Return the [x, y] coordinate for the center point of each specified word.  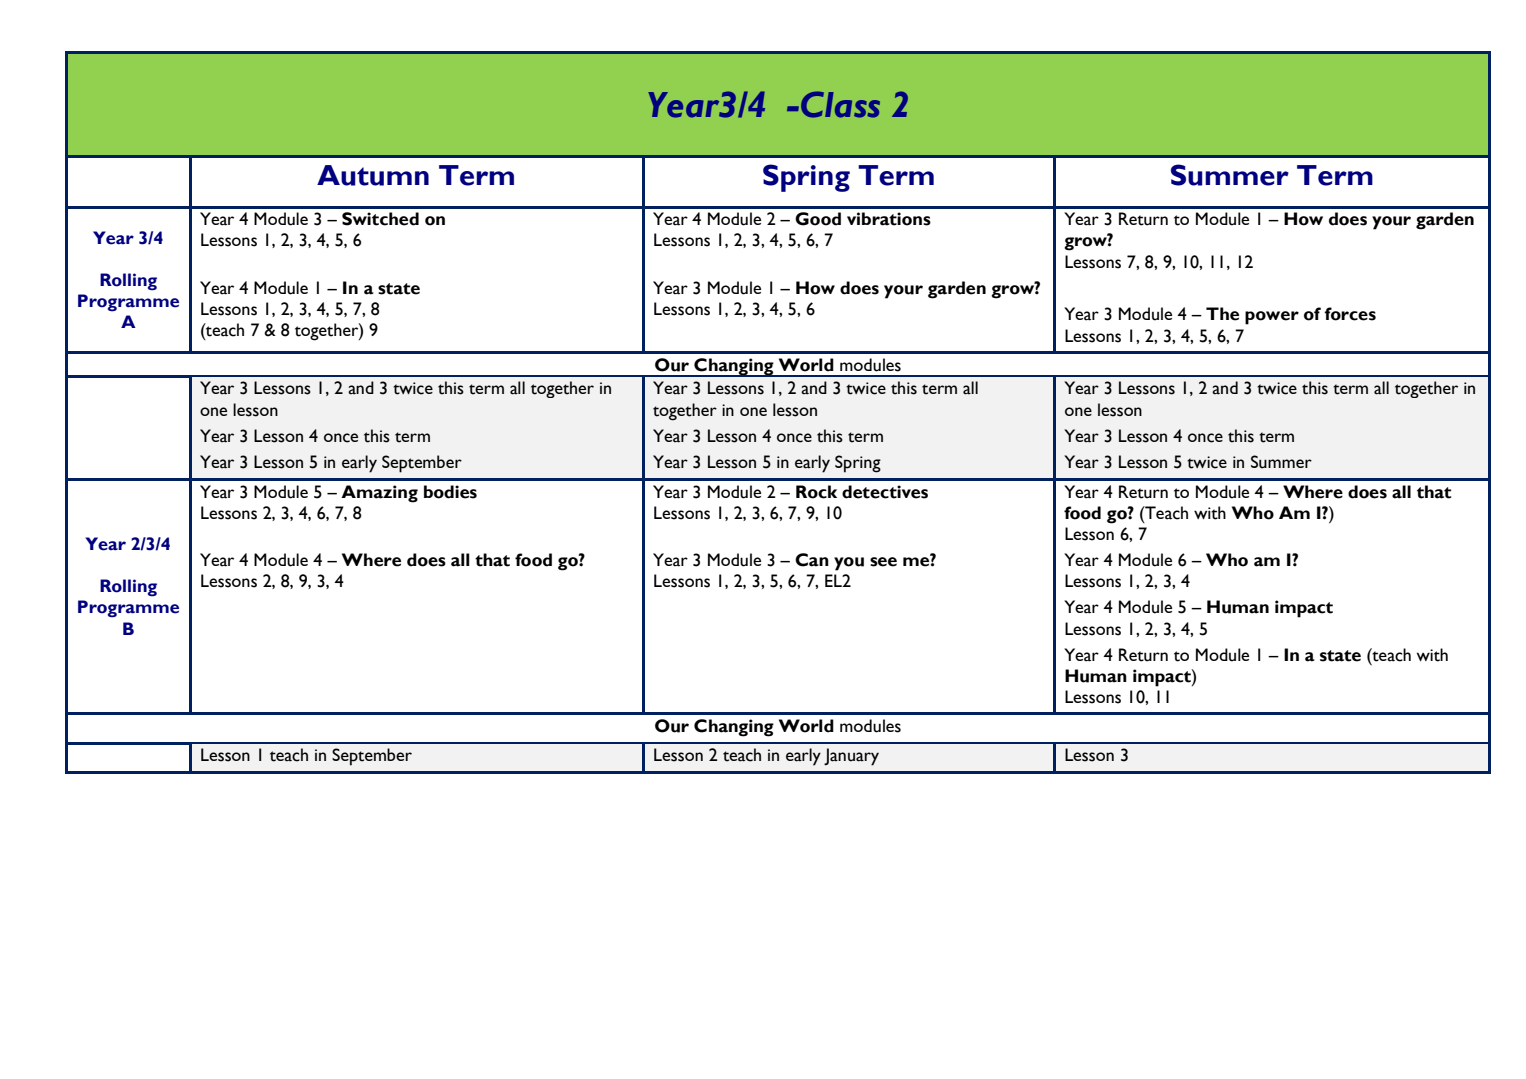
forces [1350, 314]
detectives [885, 492]
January [851, 757]
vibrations [889, 219]
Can [812, 560]
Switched [380, 219]
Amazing [379, 494]
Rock [816, 492]
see [883, 562]
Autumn [373, 175]
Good [818, 219]
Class [840, 104]
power [1272, 318]
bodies [450, 492]
